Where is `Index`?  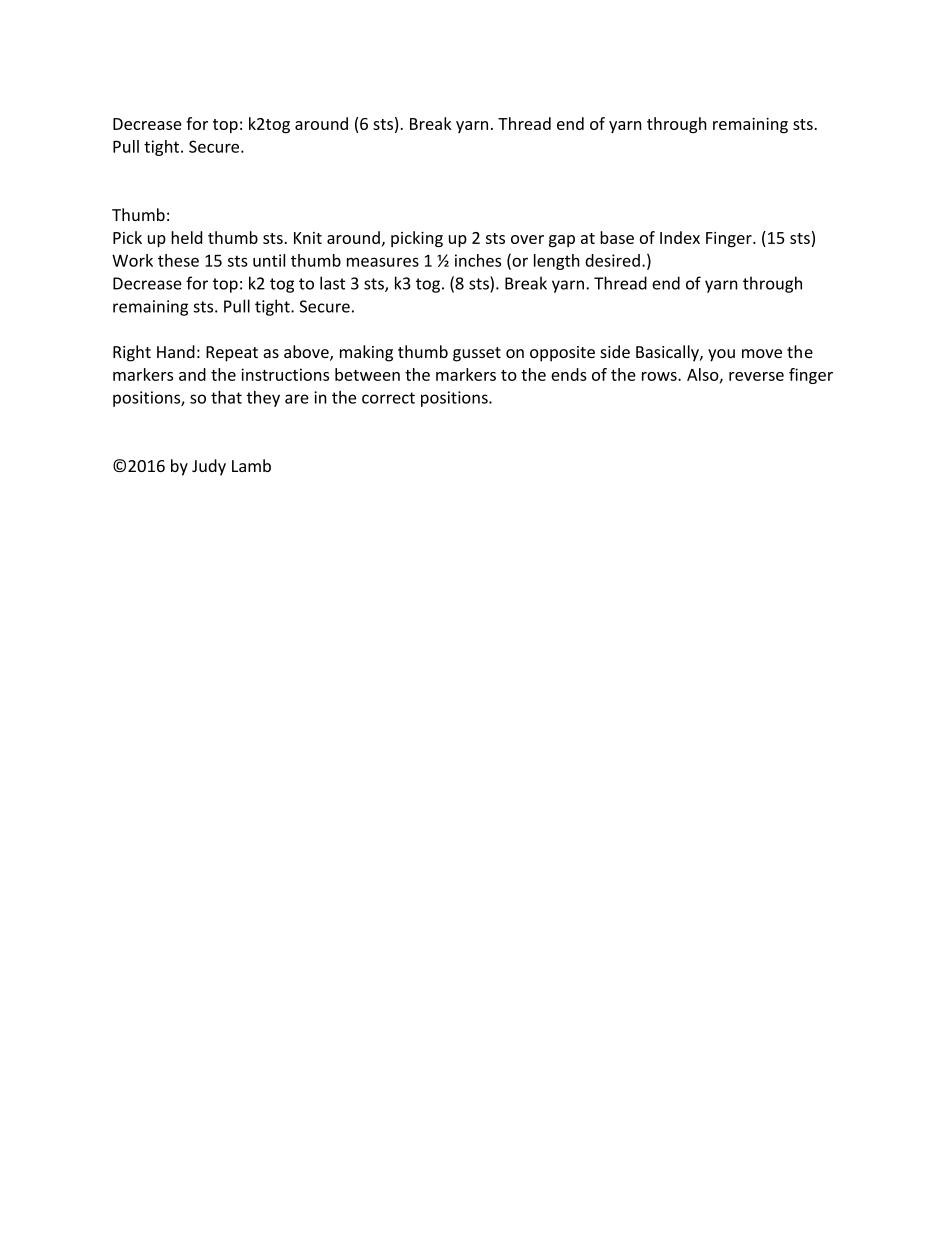 Index is located at coordinates (680, 237).
